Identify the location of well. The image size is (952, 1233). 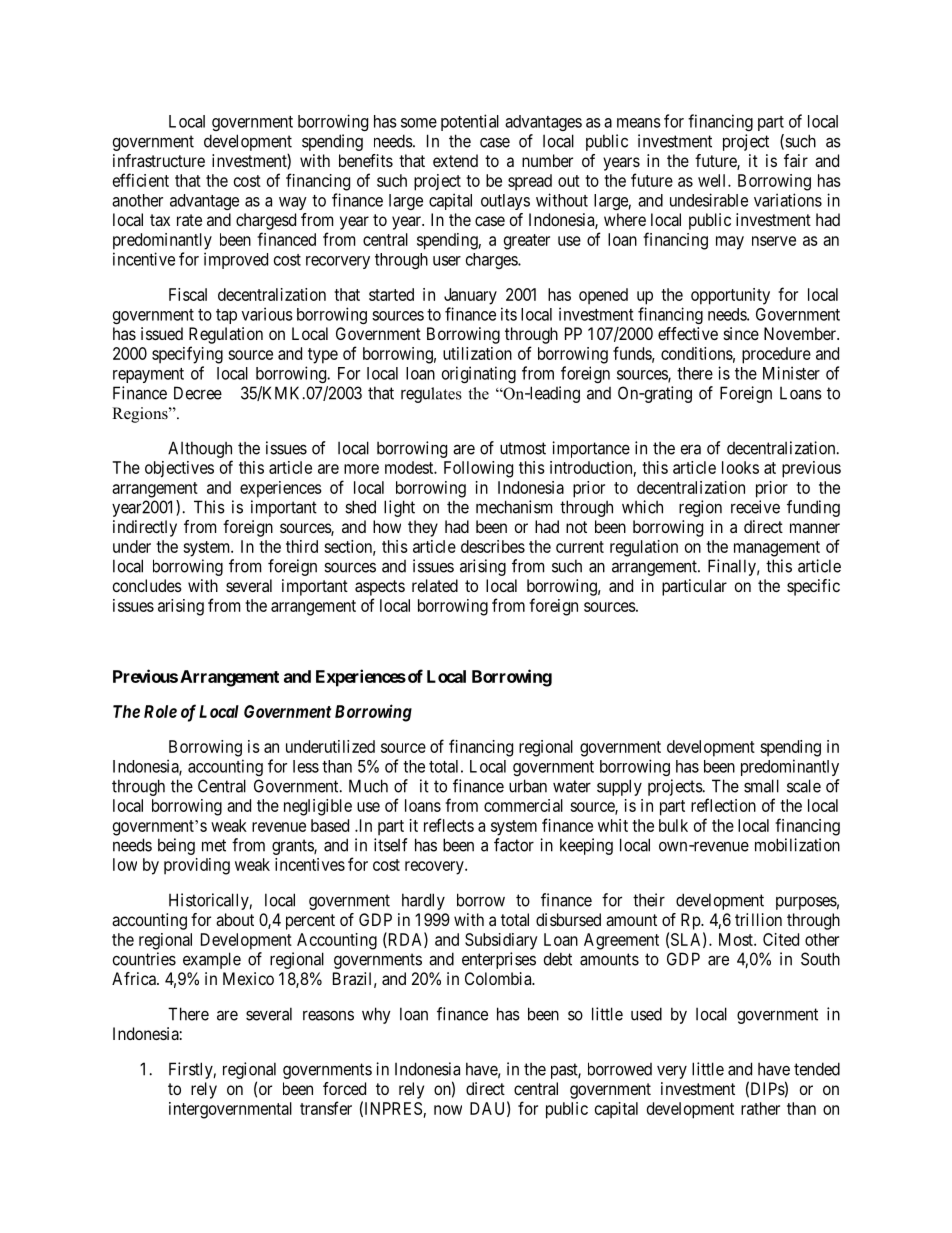
(713, 180).
